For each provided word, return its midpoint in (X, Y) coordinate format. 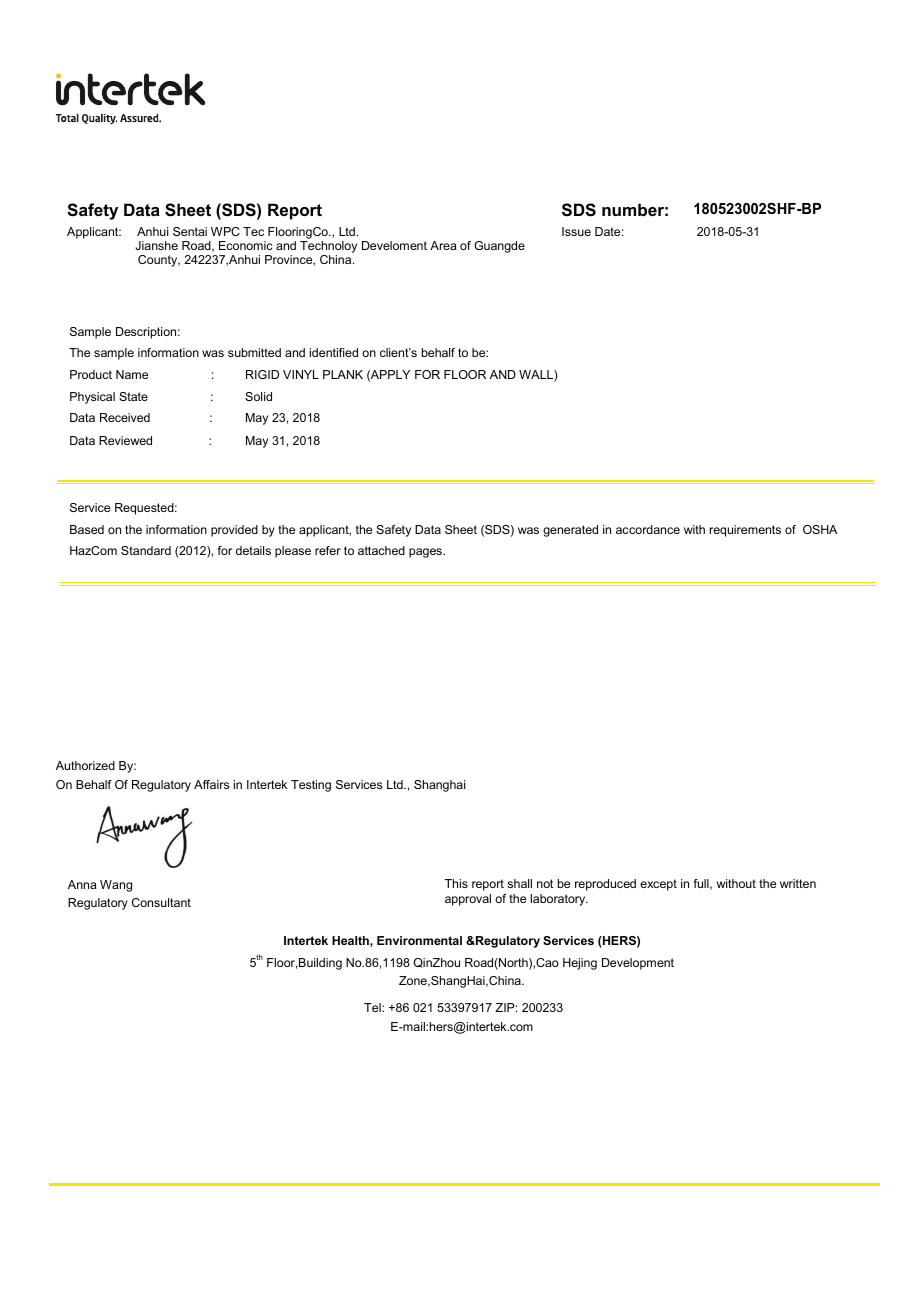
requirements (745, 531)
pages (426, 553)
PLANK (343, 374)
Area (443, 245)
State (133, 396)
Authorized (85, 765)
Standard (146, 550)
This (456, 883)
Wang (116, 886)
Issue (576, 231)
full (702, 884)
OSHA (820, 529)
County (159, 261)
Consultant (161, 902)
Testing (311, 786)
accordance (648, 529)
